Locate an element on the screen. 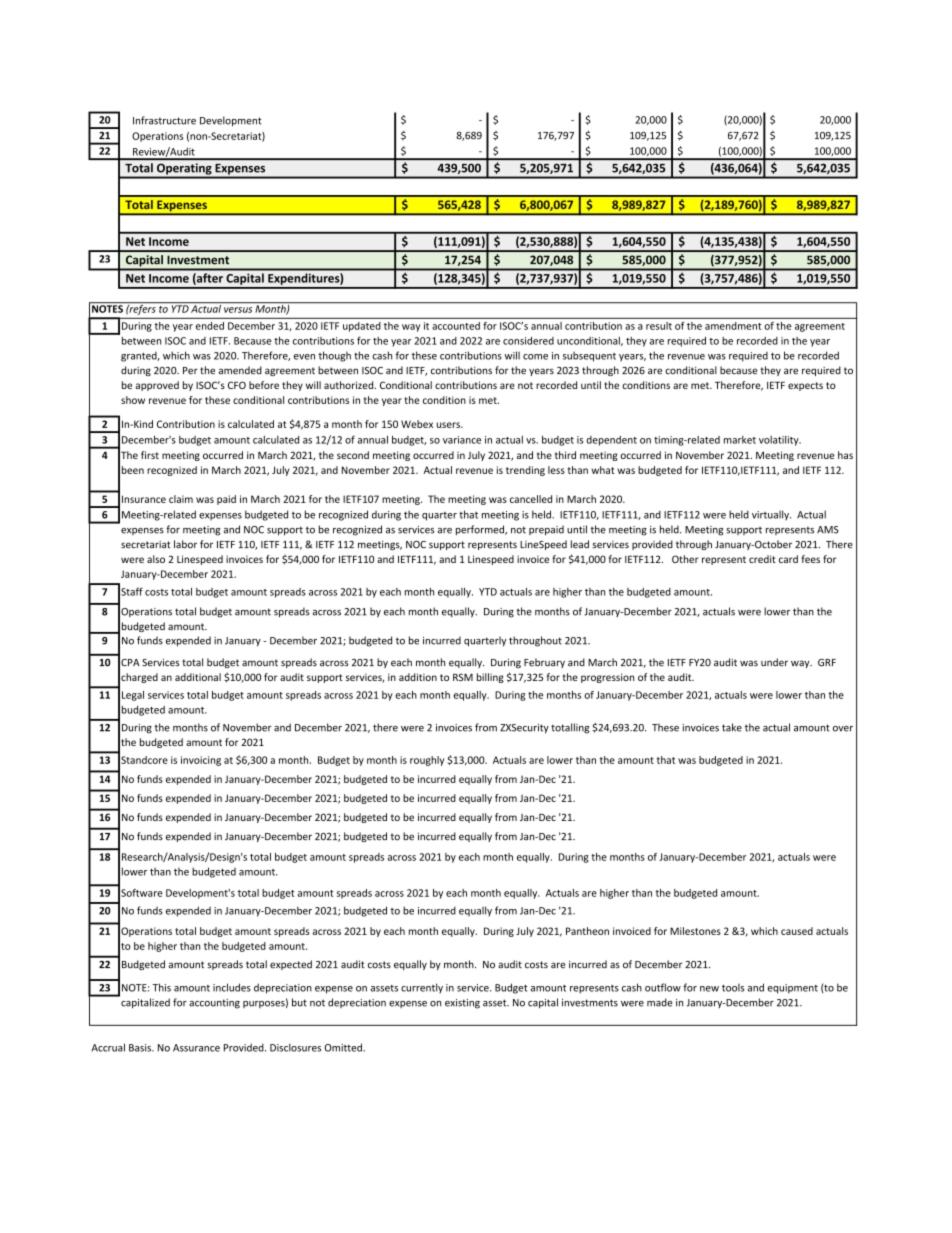 The image size is (952, 1233). performed is located at coordinates (481, 530).
